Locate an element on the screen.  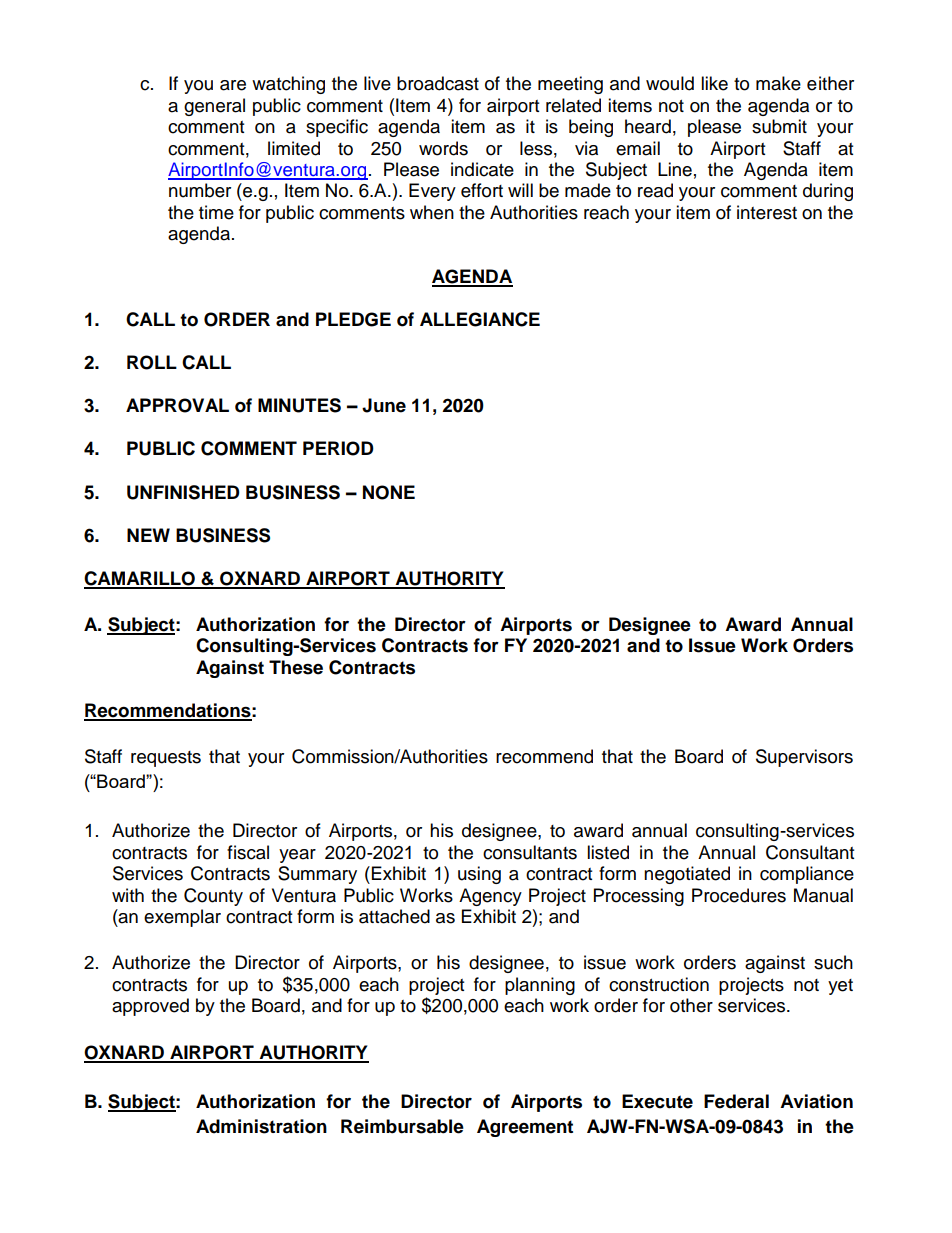
general is located at coordinates (214, 107).
